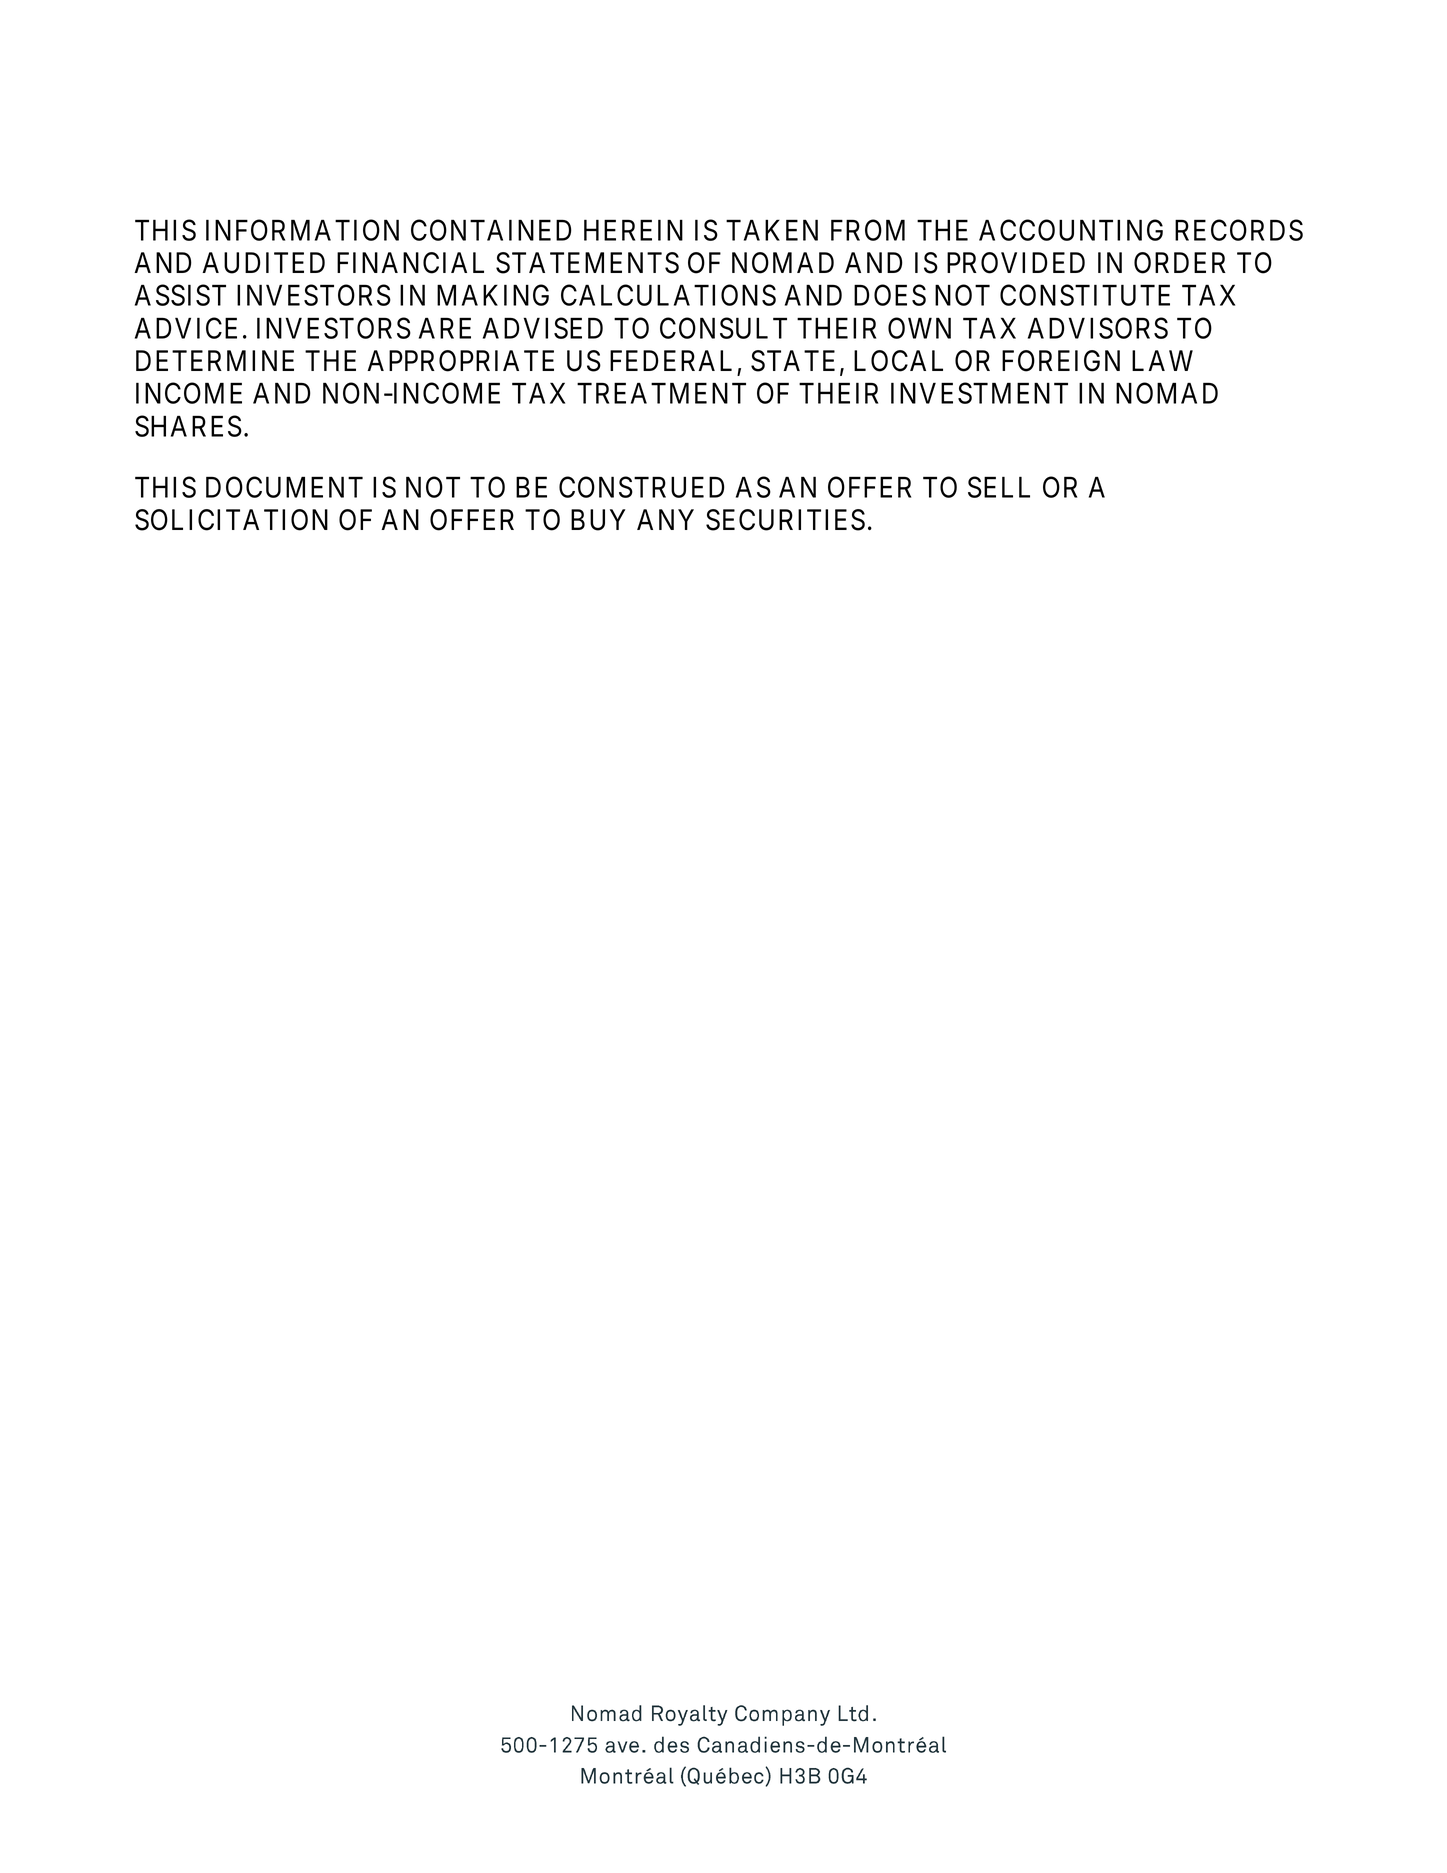 The height and width of the document is (1873, 1447). What do you see at coordinates (1071, 230) in the document?
I see `ACCOUNTING` at bounding box center [1071, 230].
